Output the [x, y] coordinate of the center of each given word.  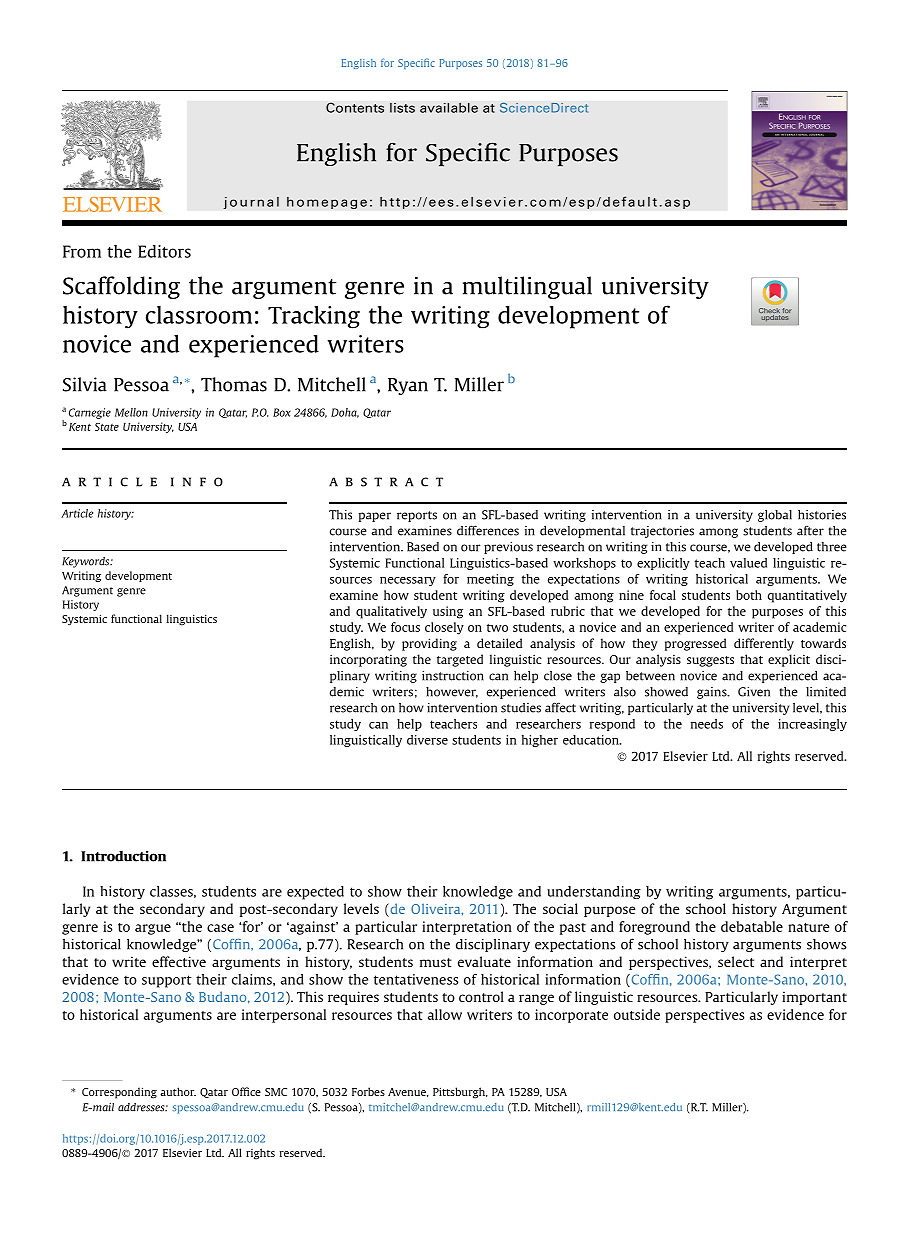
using [448, 612]
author [178, 1091]
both [749, 595]
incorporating [368, 660]
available [449, 107]
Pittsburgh [460, 1093]
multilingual [527, 287]
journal [251, 203]
